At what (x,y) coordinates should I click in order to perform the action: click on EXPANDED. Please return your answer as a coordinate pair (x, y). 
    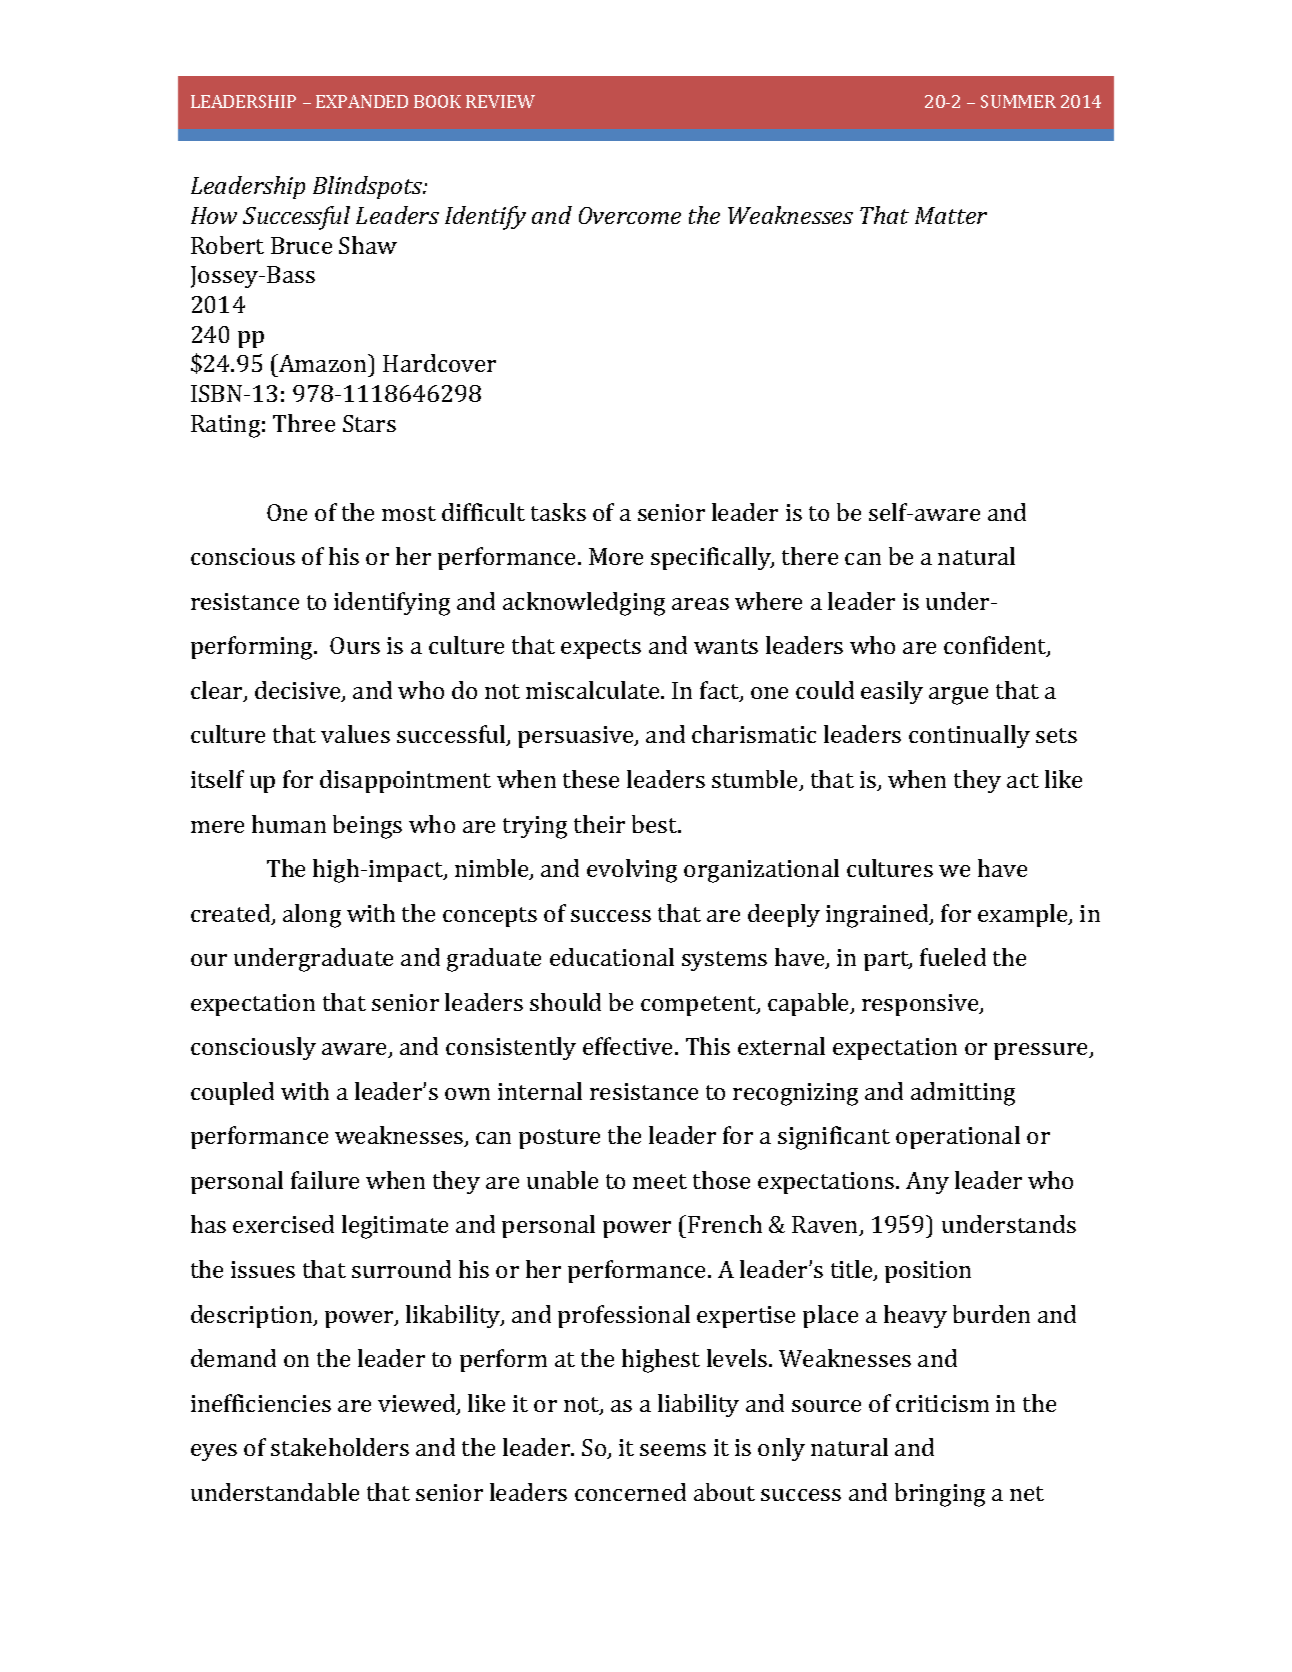
    Looking at the image, I should click on (362, 101).
